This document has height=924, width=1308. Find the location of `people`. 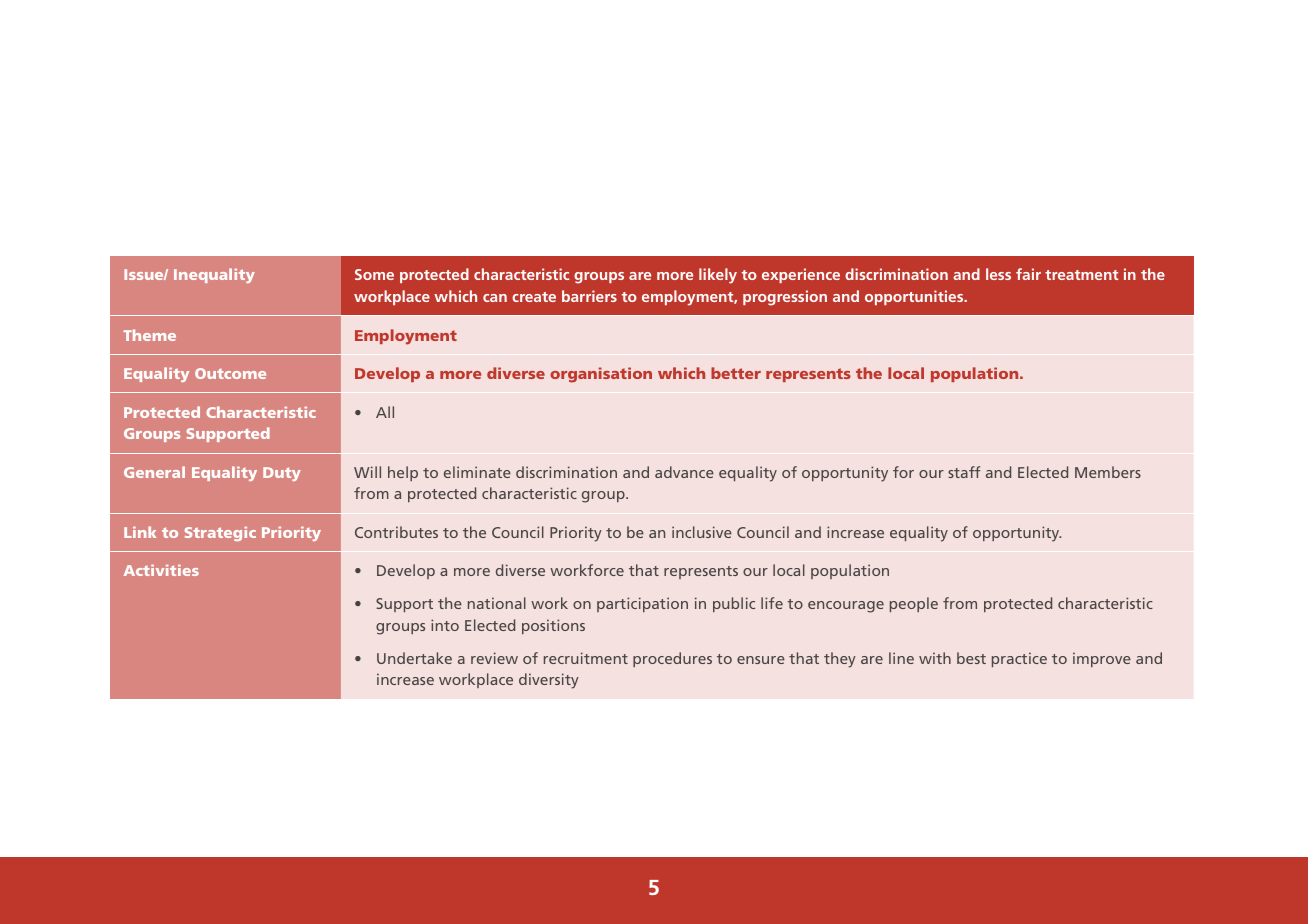

people is located at coordinates (914, 604).
